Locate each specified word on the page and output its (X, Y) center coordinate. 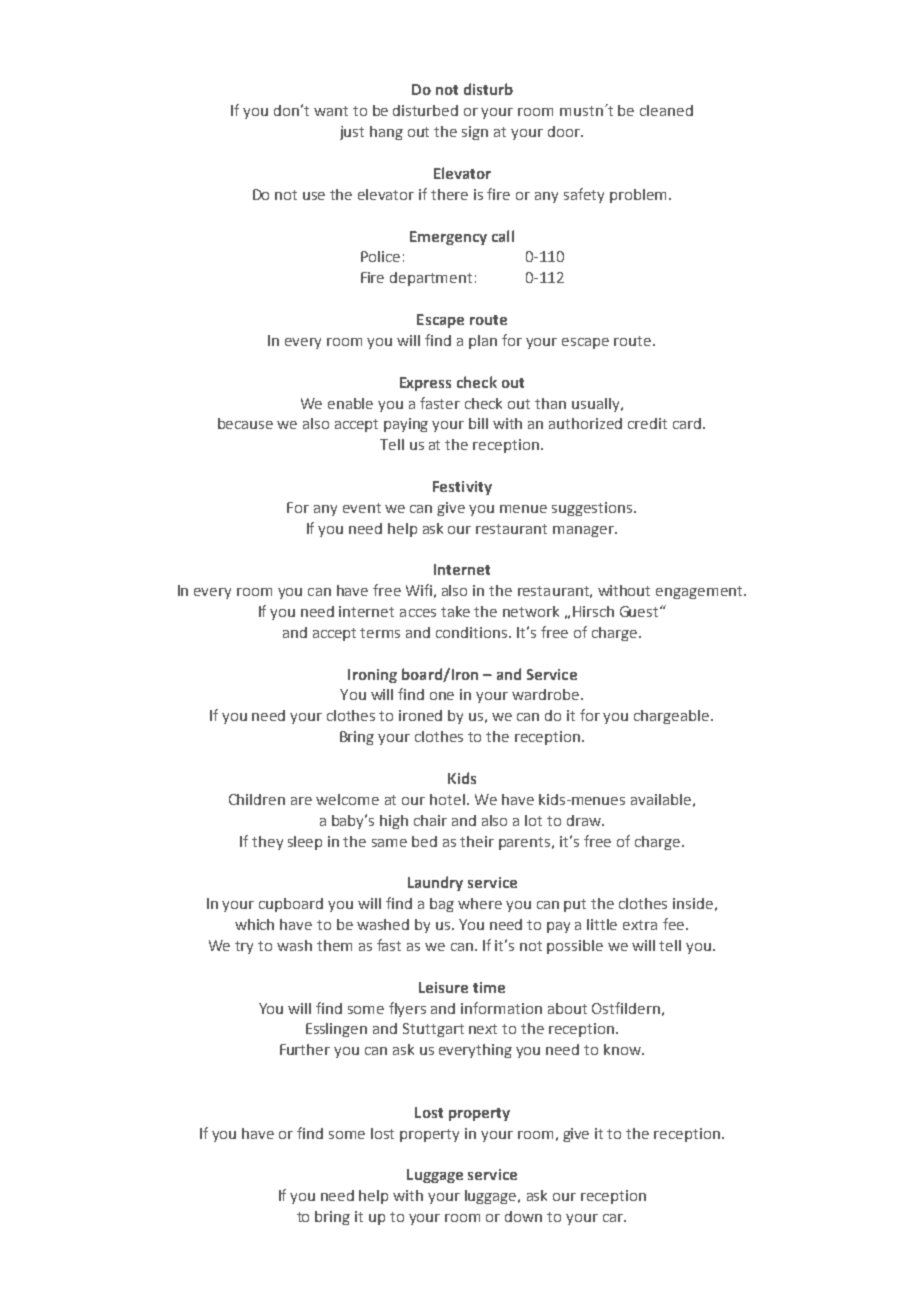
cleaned (666, 110)
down (523, 1216)
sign (475, 133)
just (352, 133)
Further (305, 1049)
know (623, 1049)
